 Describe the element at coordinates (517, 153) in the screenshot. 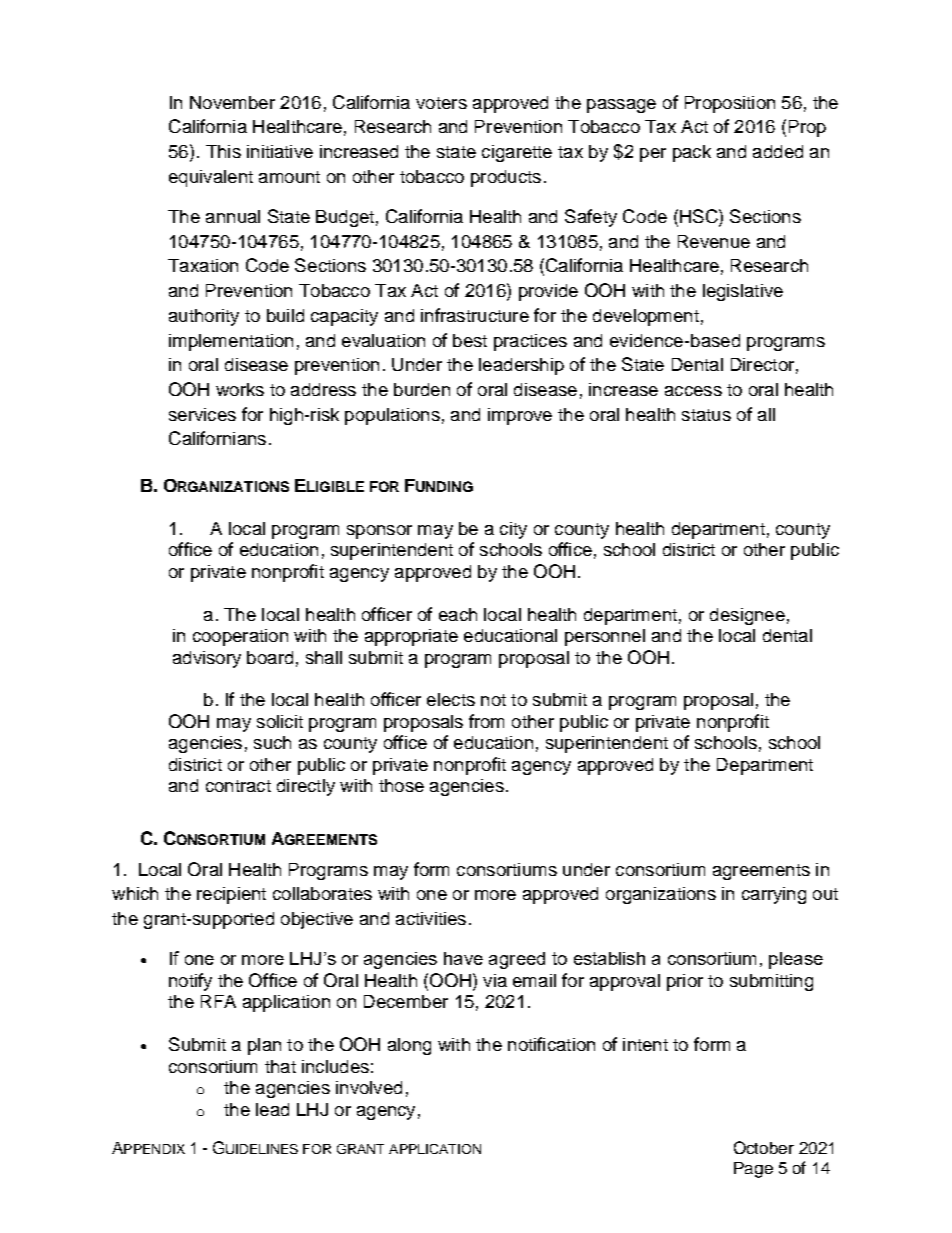

I see `cigarette` at that location.
